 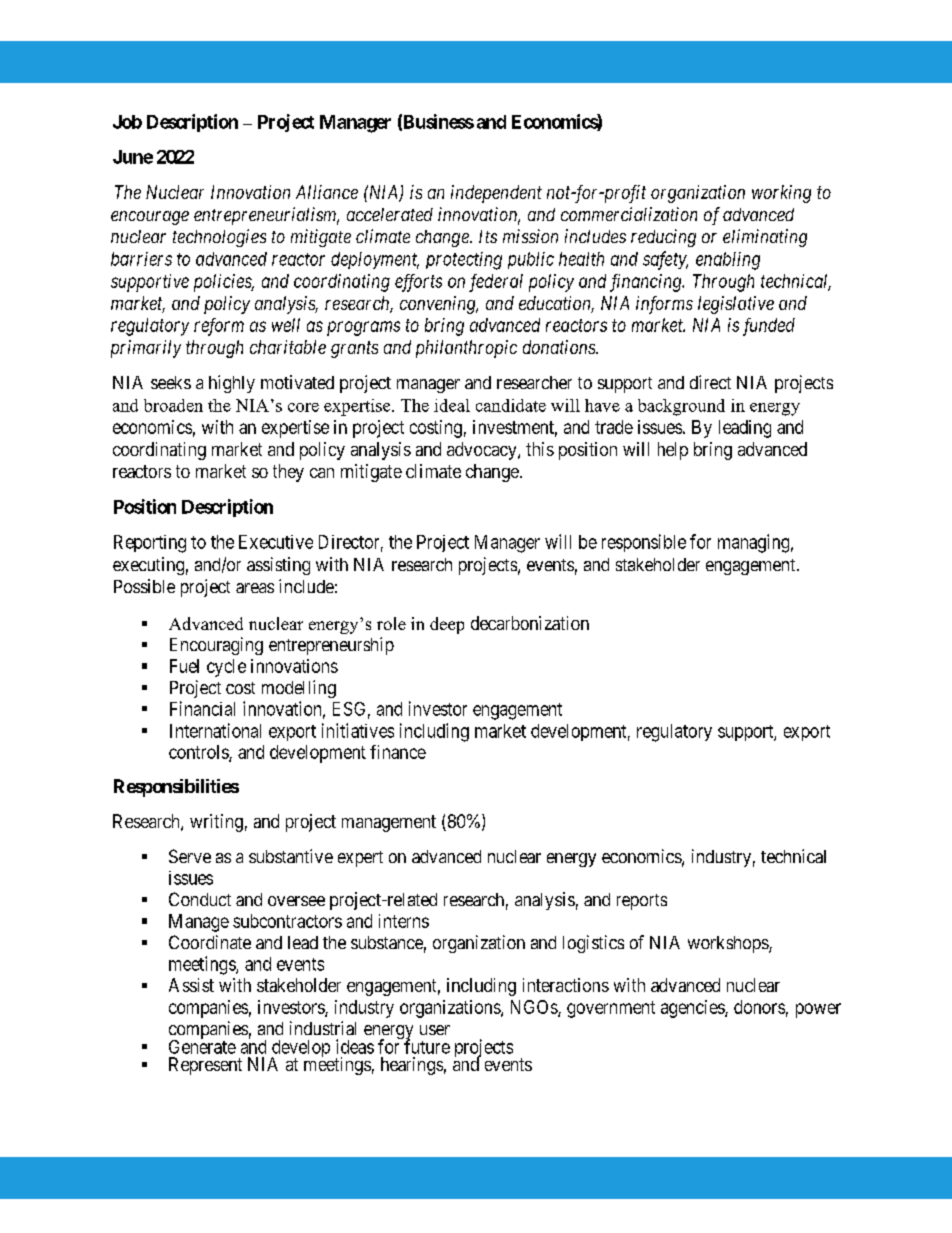 What do you see at coordinates (769, 327) in the page?
I see `funded` at bounding box center [769, 327].
